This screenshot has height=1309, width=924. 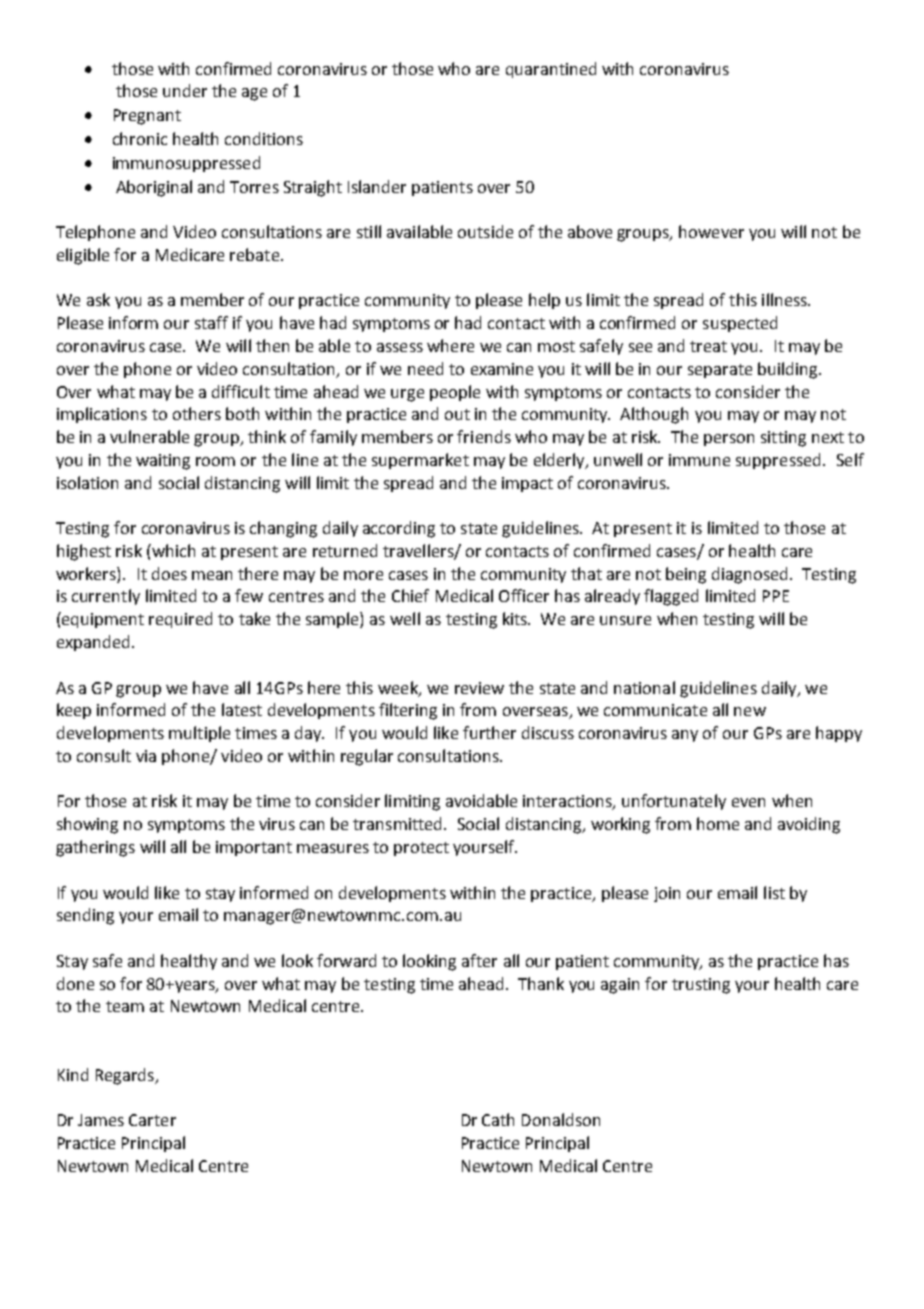 What do you see at coordinates (126, 1076) in the screenshot?
I see `Regards` at bounding box center [126, 1076].
